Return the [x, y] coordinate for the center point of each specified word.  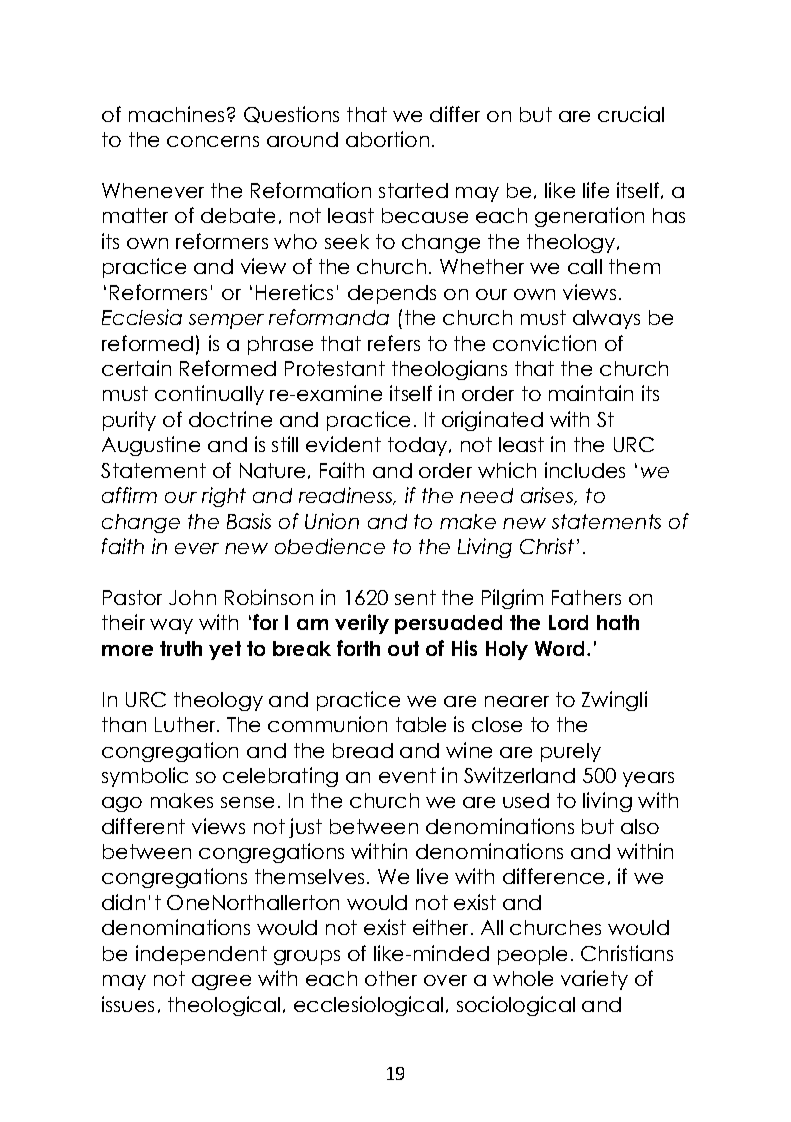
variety [594, 980]
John [192, 597]
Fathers [586, 597]
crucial [631, 114]
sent [415, 597]
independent [201, 955]
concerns [213, 141]
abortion [387, 139]
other [391, 978]
